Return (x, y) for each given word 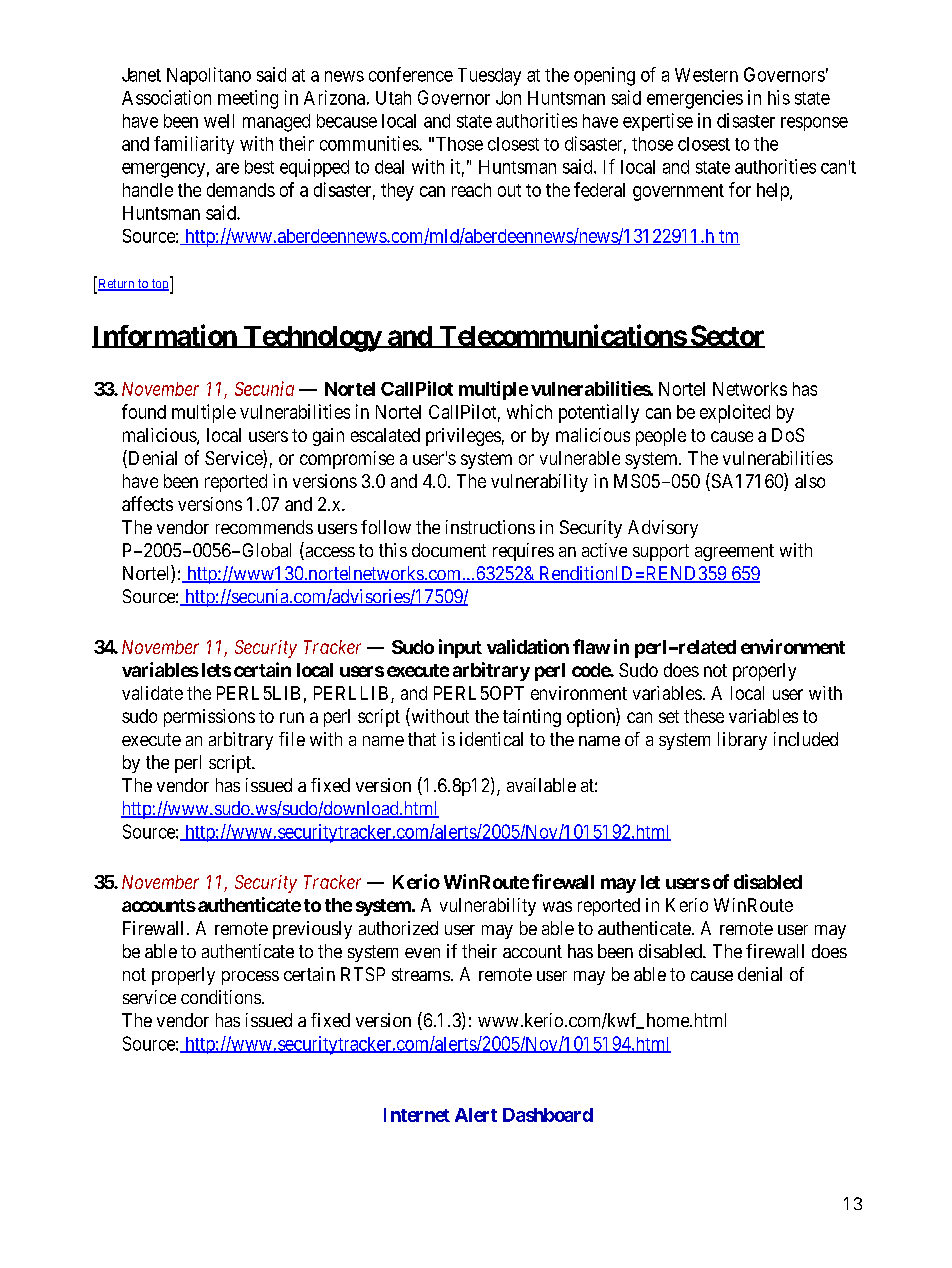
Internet (417, 1115)
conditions (221, 997)
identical (491, 739)
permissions (209, 718)
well (219, 121)
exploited (735, 413)
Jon (508, 98)
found (144, 411)
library (742, 741)
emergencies (695, 99)
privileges (463, 437)
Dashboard (548, 1115)
